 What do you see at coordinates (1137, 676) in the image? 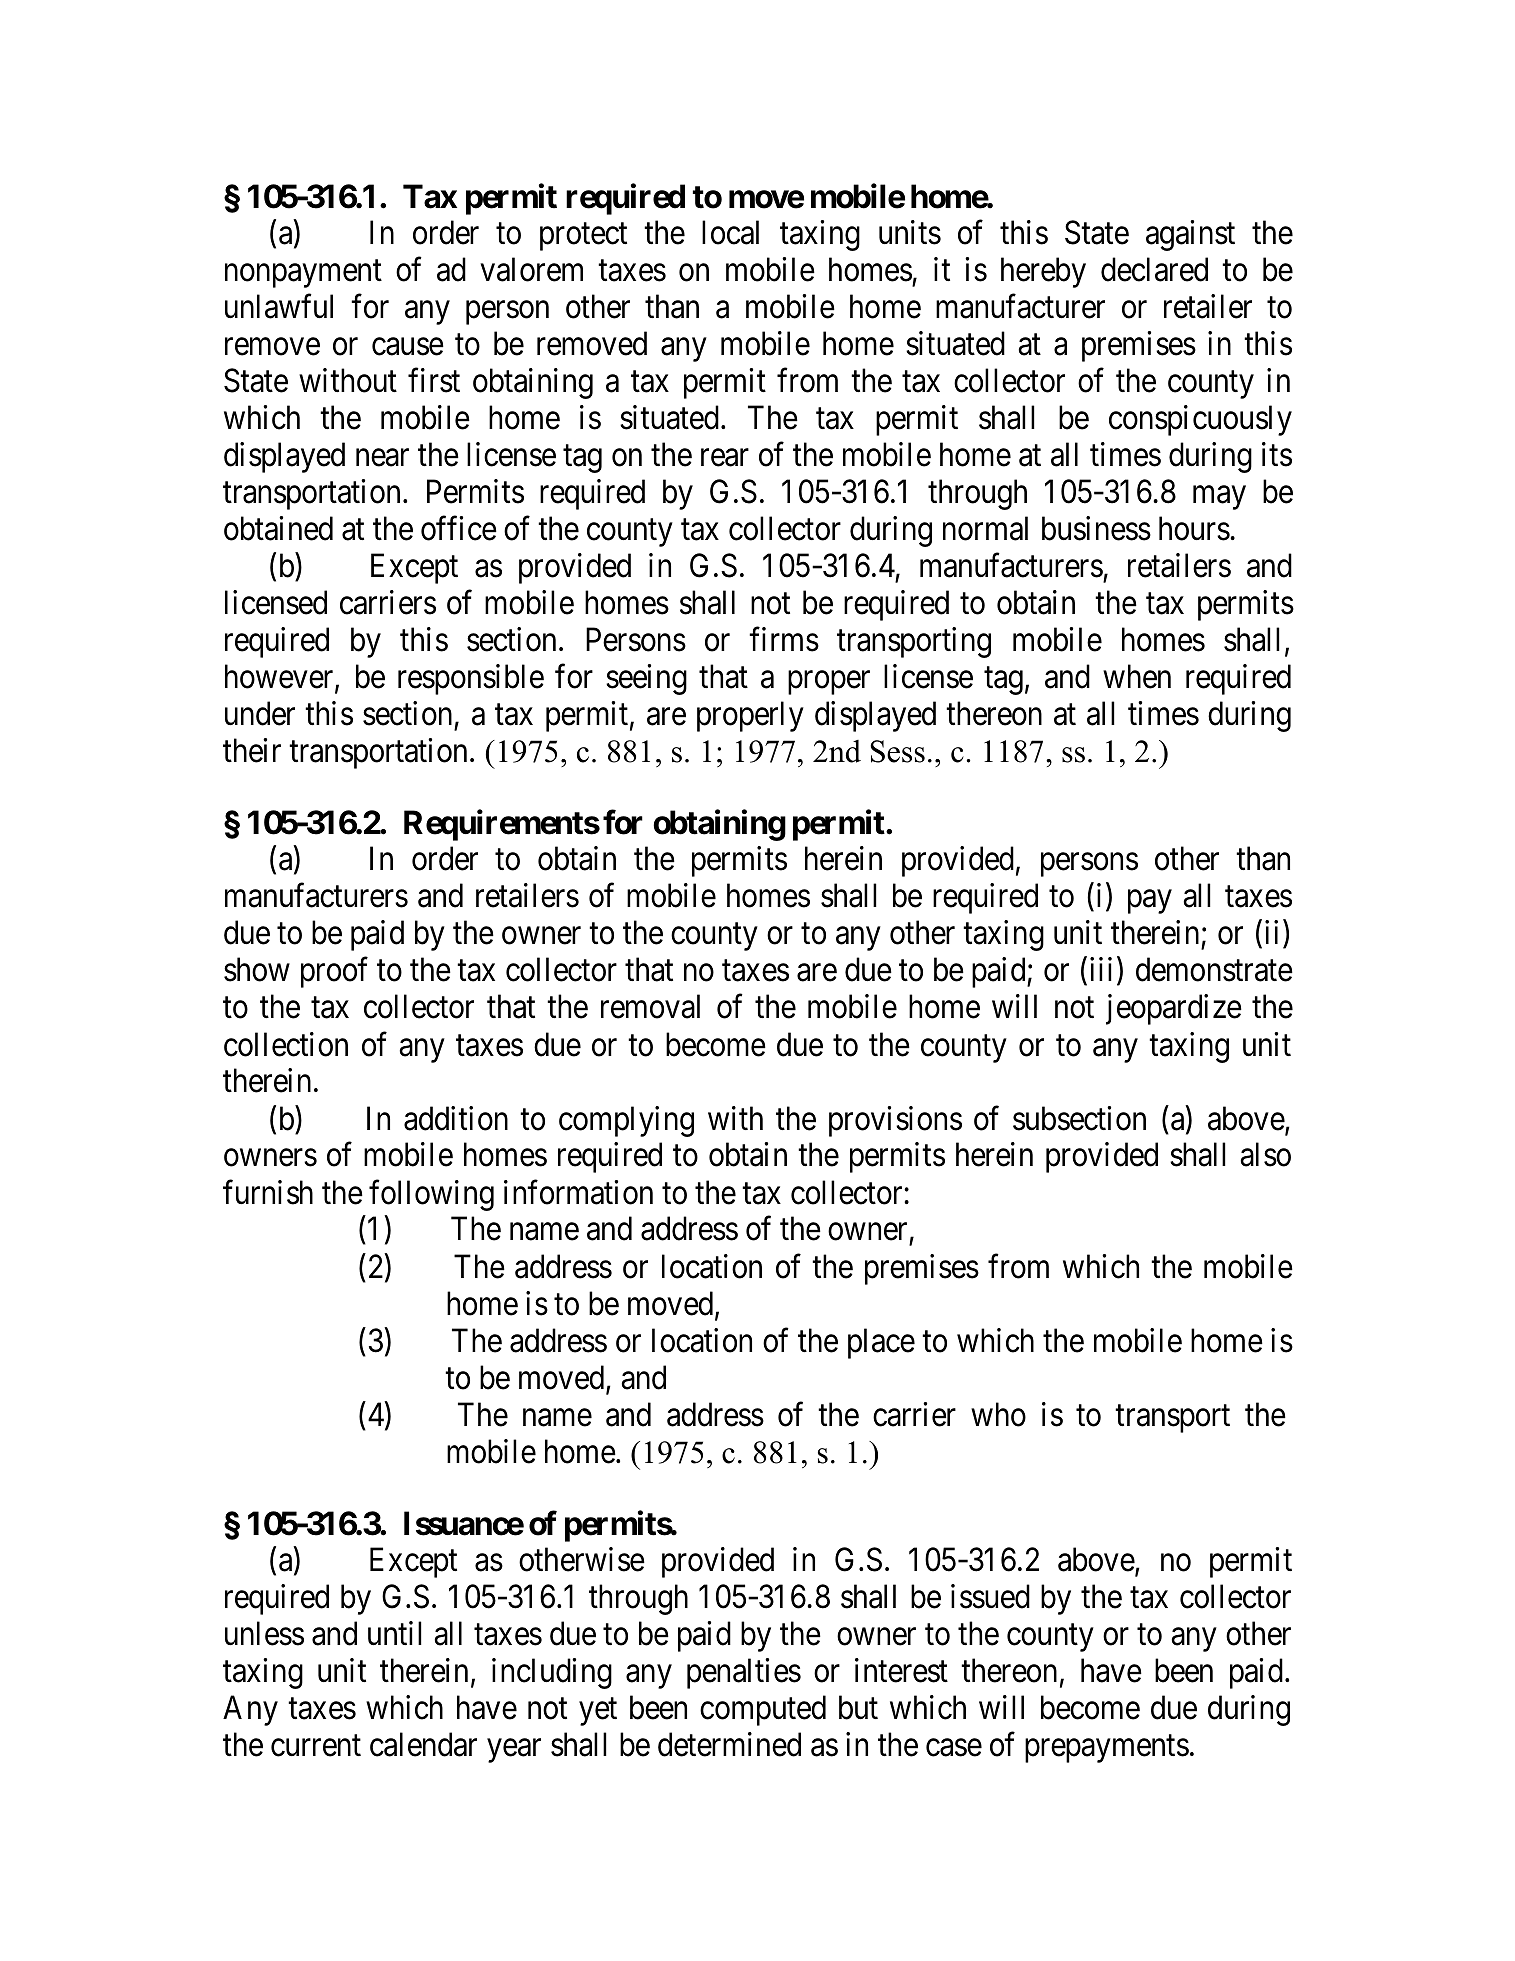
I see `when` at bounding box center [1137, 676].
